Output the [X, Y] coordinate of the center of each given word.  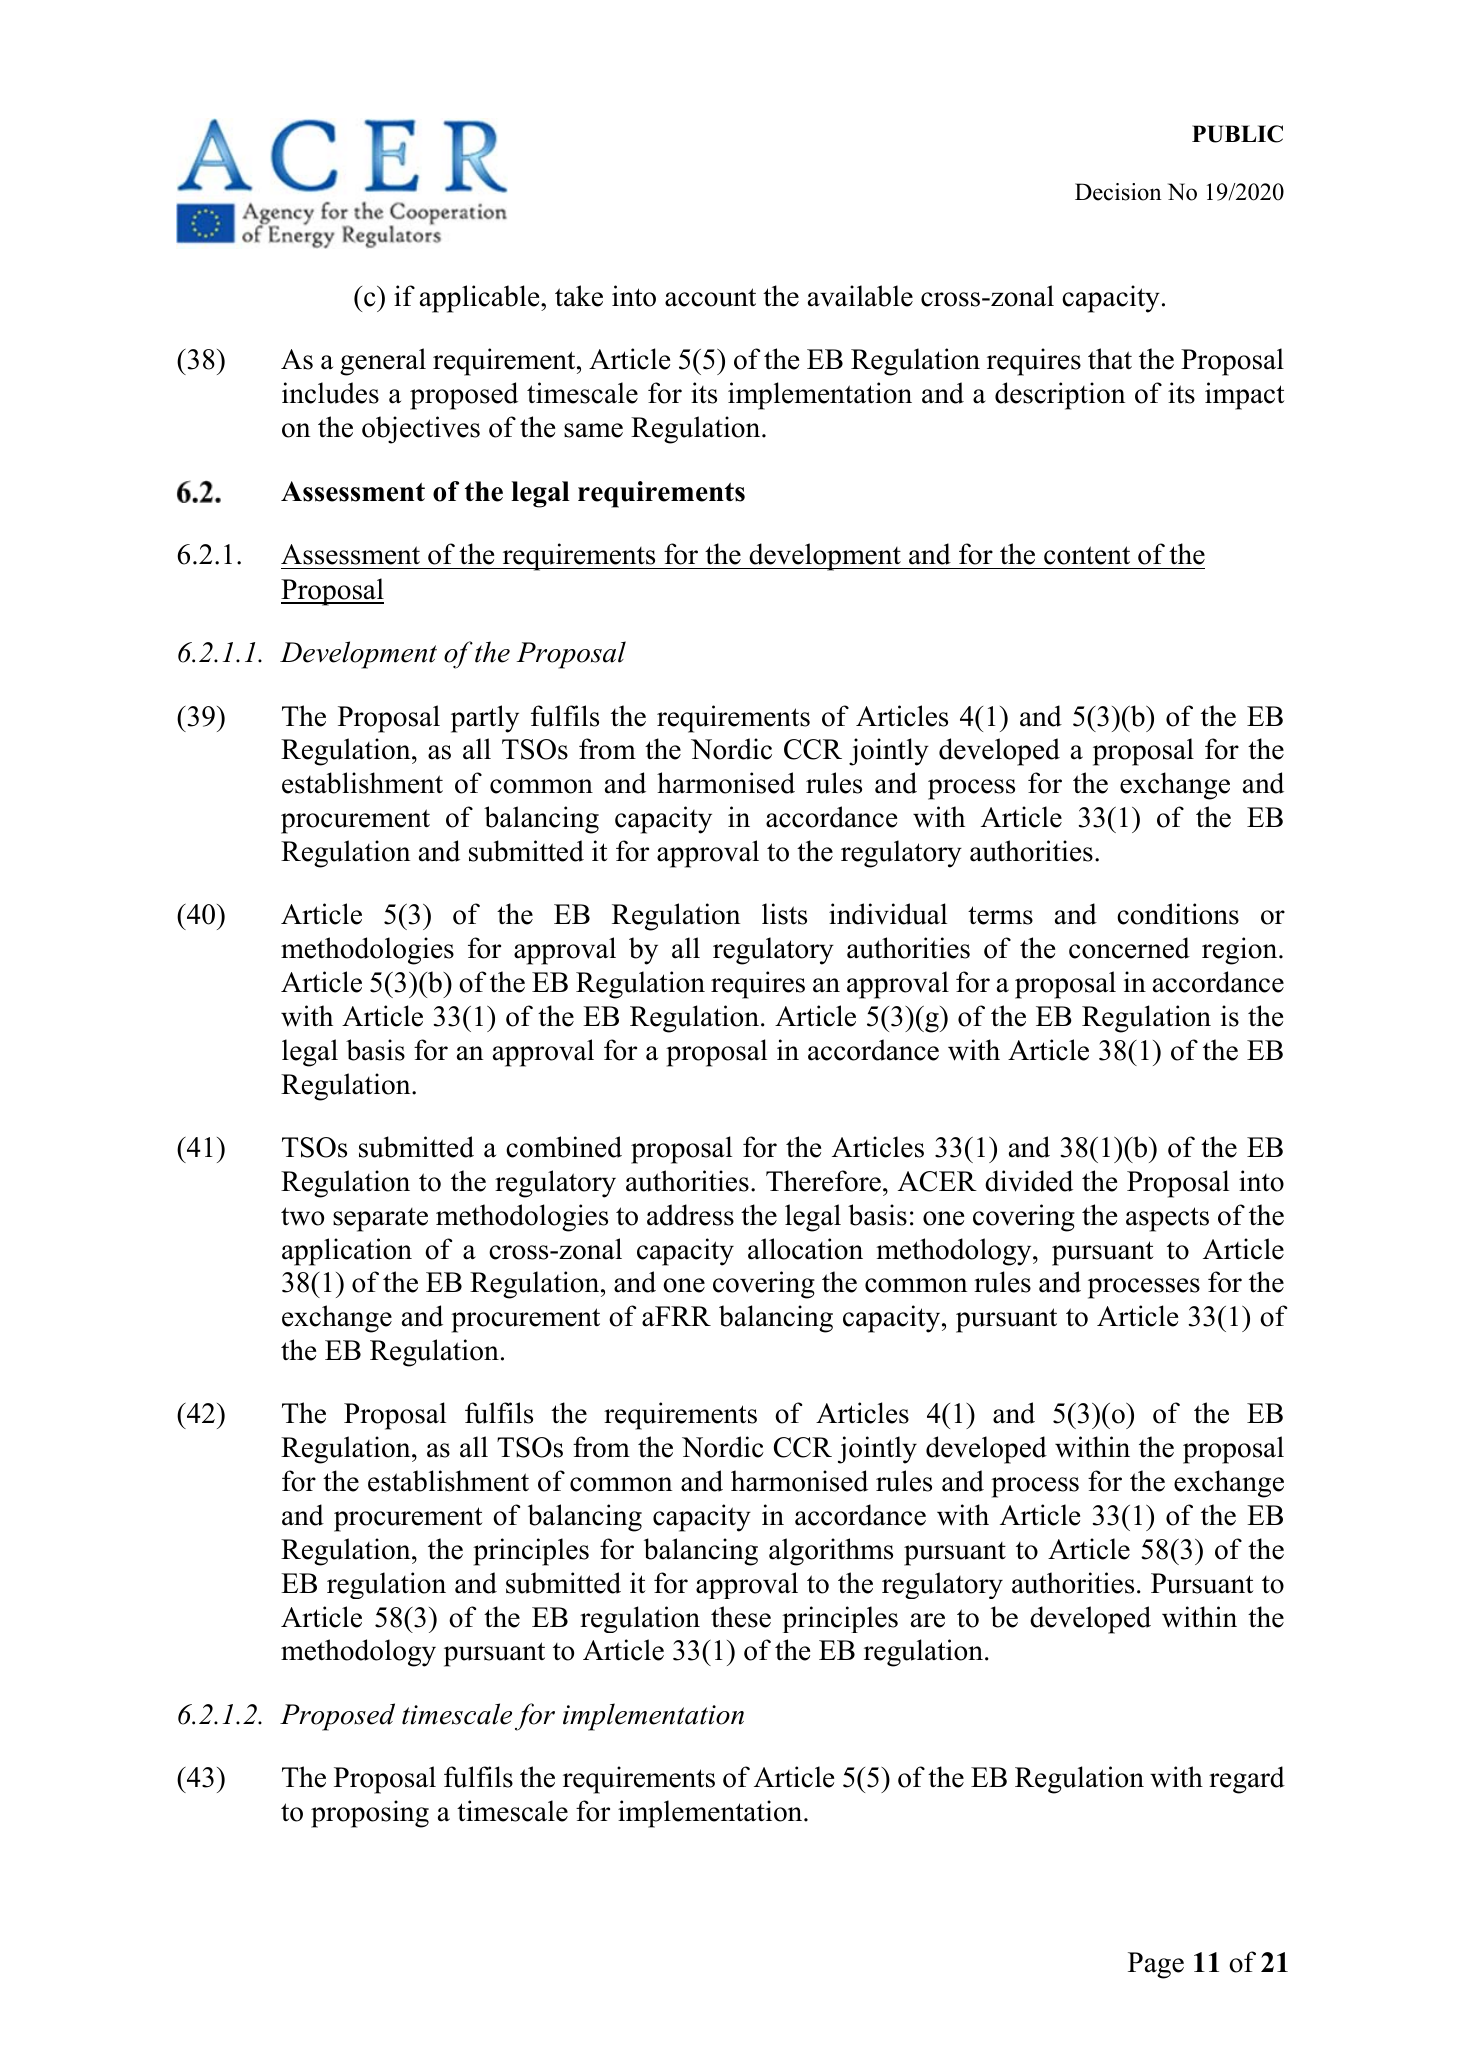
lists [784, 914]
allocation [805, 1249]
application [347, 1252]
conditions [1178, 914]
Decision [1118, 192]
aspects [1167, 1219]
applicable [481, 299]
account [710, 297]
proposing [370, 1814]
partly [485, 719]
